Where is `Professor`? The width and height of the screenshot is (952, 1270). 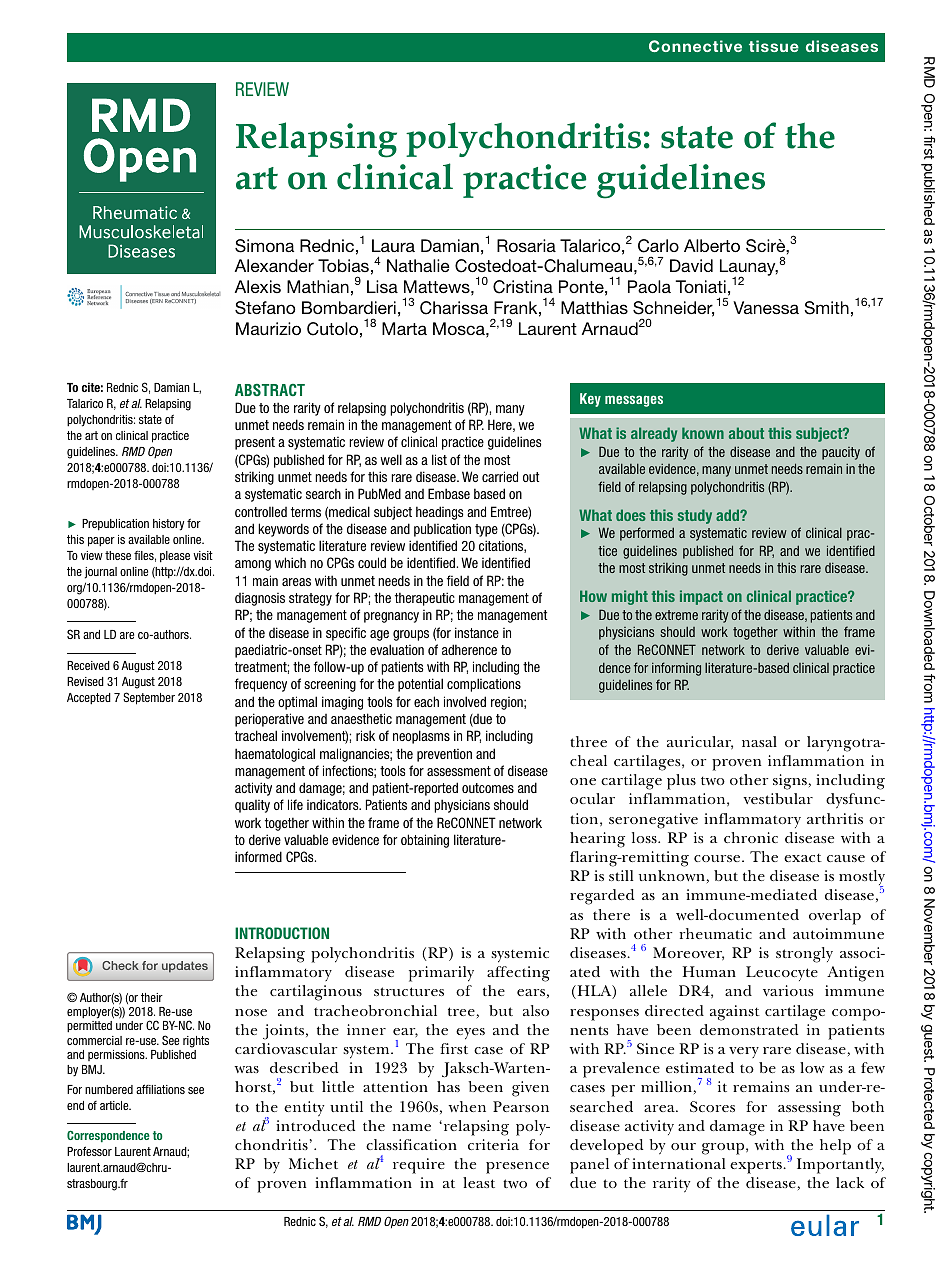
Professor is located at coordinates (89, 1151).
